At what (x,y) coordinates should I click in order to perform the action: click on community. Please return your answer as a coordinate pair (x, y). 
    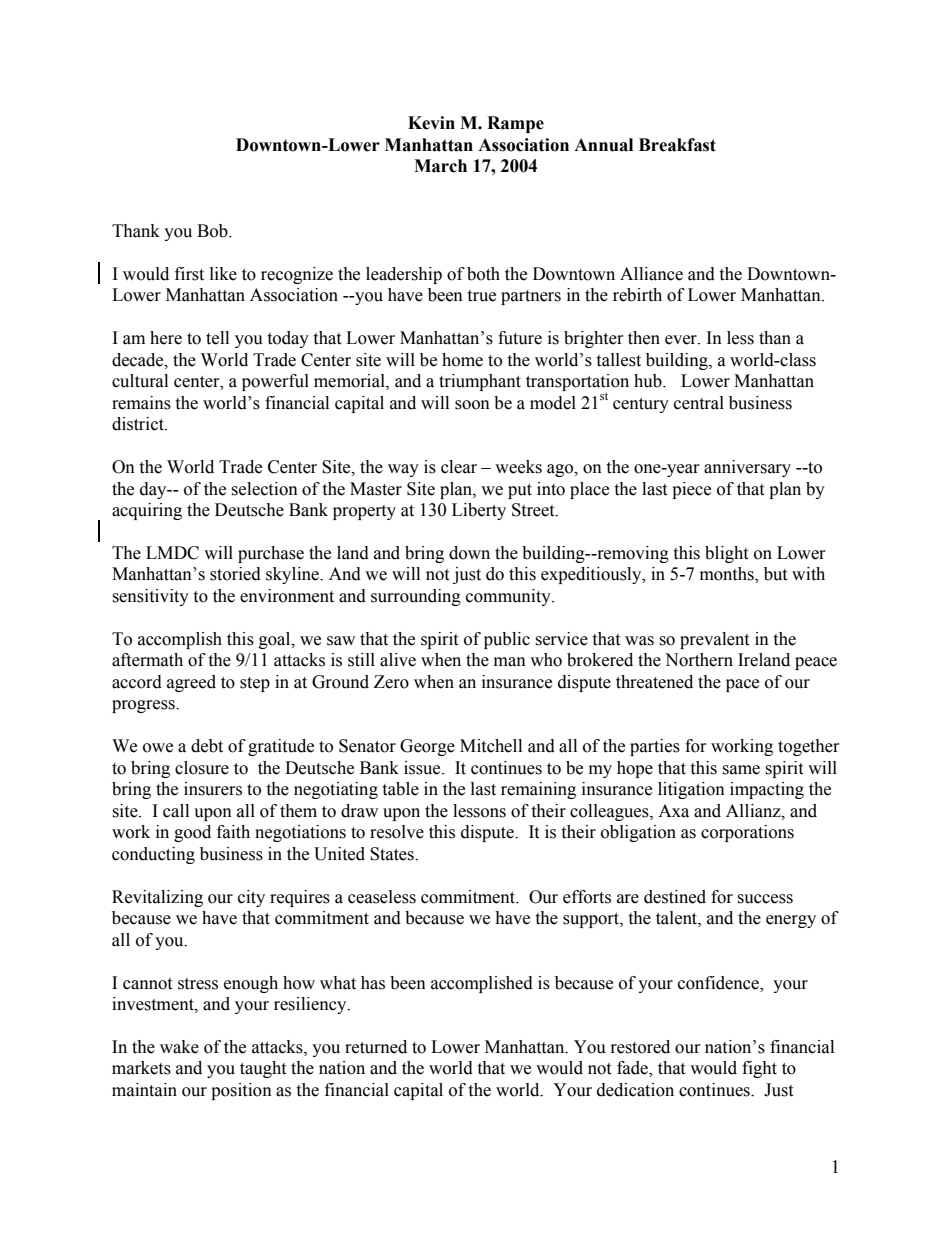
    Looking at the image, I should click on (509, 597).
